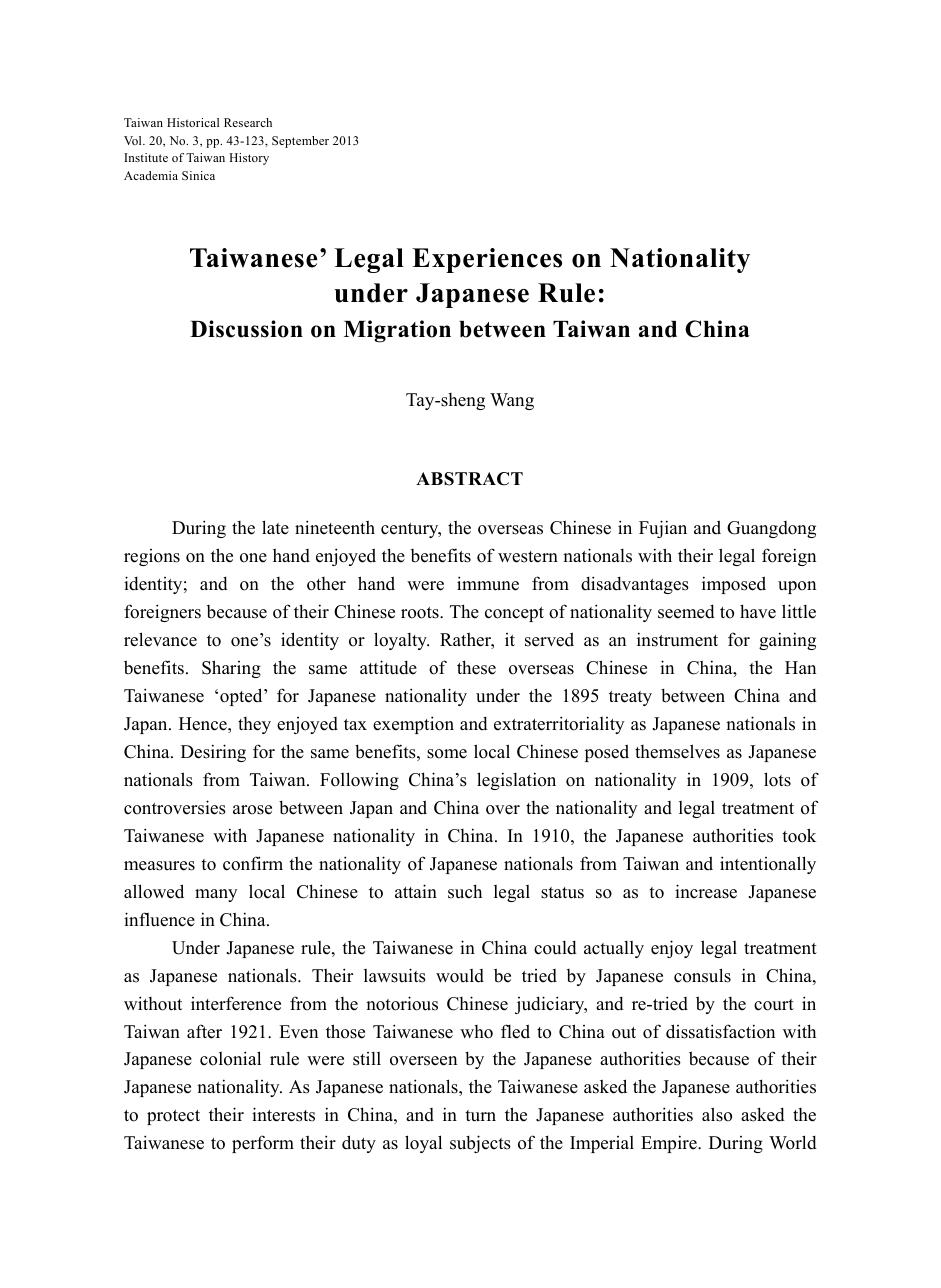 Image resolution: width=941 pixels, height=1288 pixels. I want to click on many, so click(216, 895).
